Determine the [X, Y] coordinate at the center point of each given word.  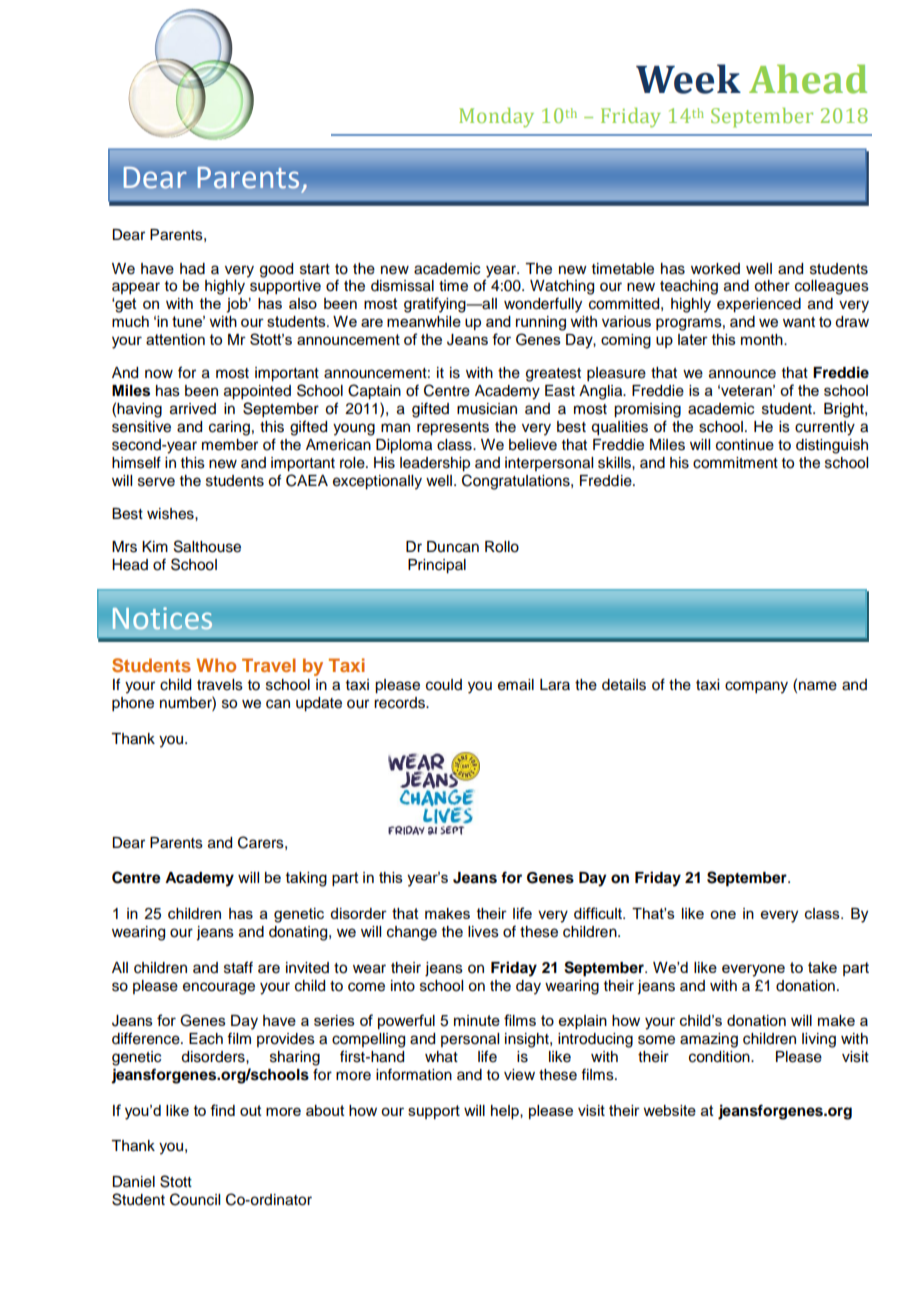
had [192, 269]
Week [688, 79]
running [541, 323]
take [822, 967]
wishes [171, 514]
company [756, 687]
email [516, 685]
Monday [496, 117]
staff [238, 967]
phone [133, 704]
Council [195, 1199]
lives [483, 932]
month [763, 339]
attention [175, 339]
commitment [735, 463]
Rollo [502, 547]
